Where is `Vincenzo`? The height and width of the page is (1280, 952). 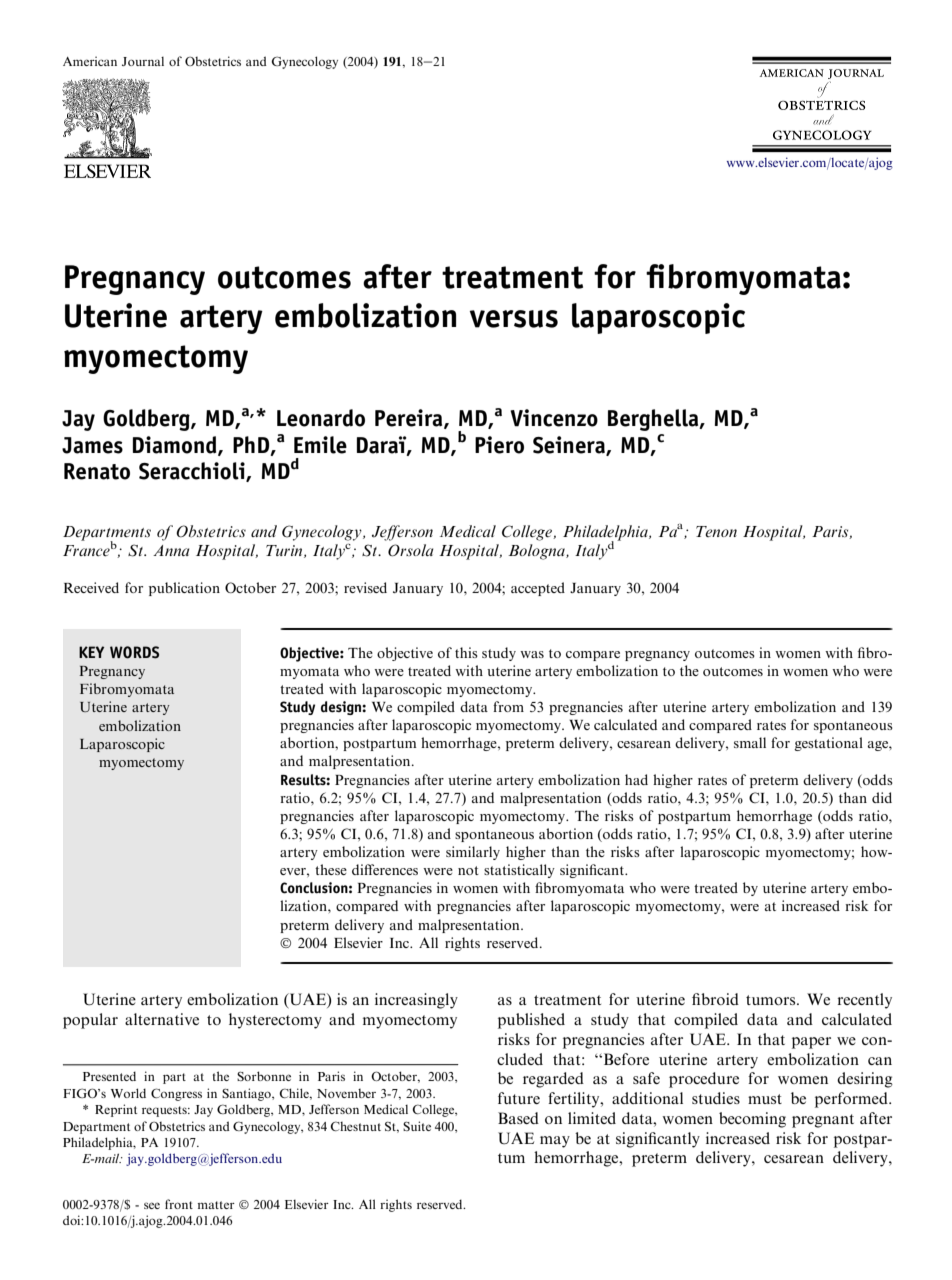 Vincenzo is located at coordinates (554, 418).
